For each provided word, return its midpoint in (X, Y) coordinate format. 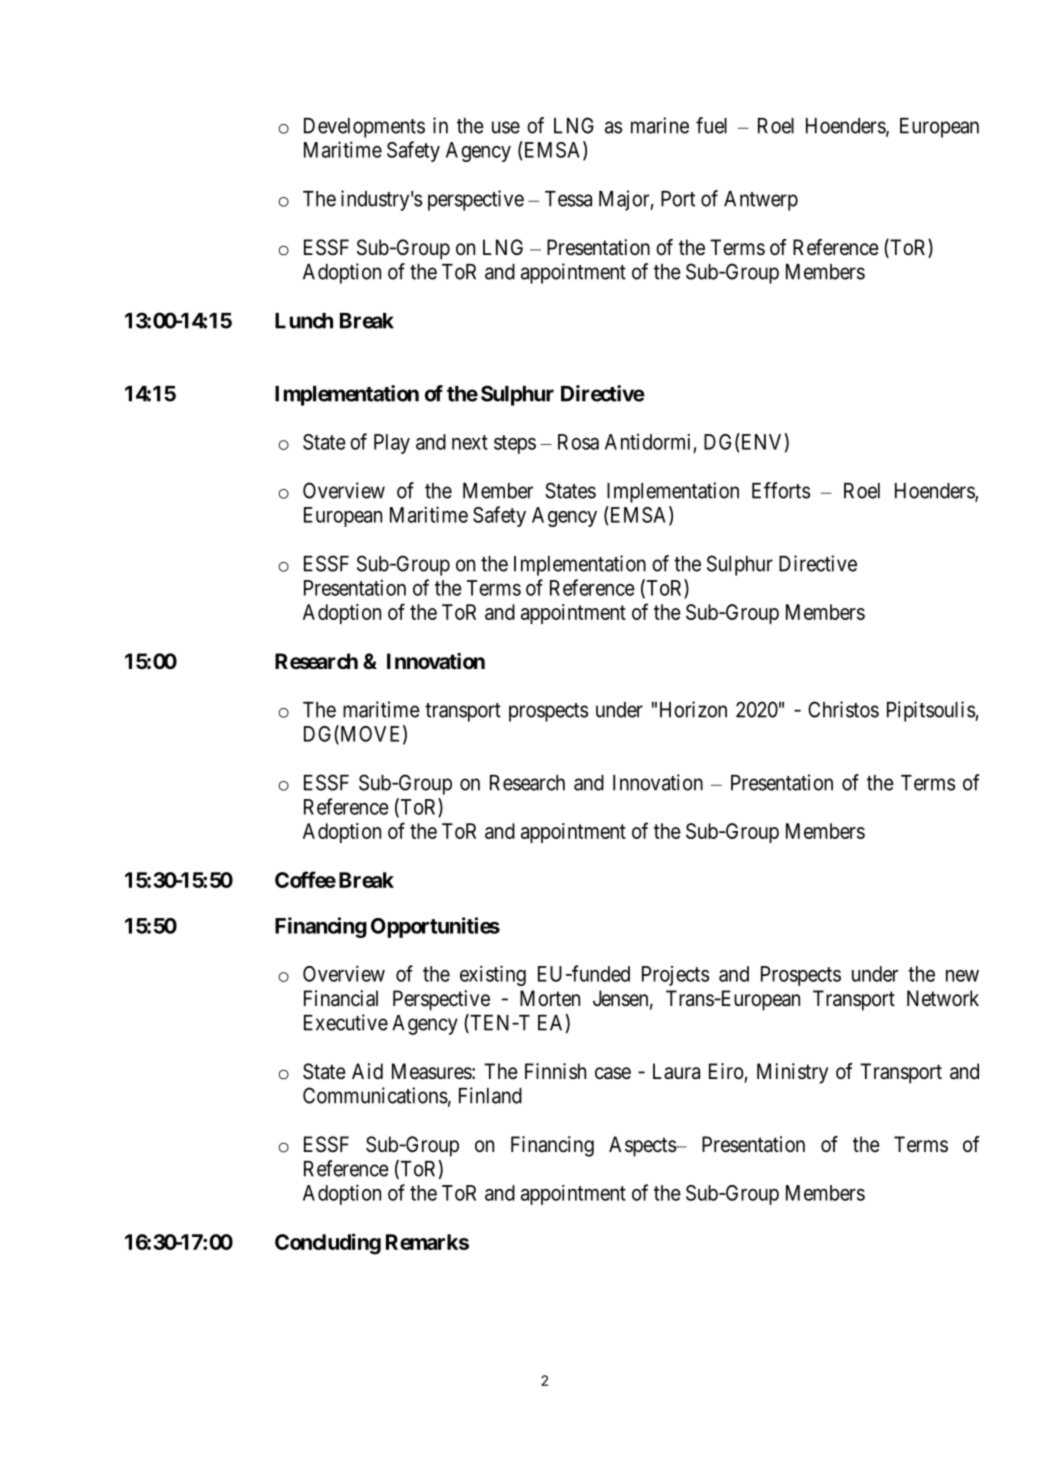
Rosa (578, 442)
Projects (675, 976)
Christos (843, 709)
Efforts (781, 490)
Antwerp (761, 201)
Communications (375, 1095)
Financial (341, 998)
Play (392, 444)
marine (660, 125)
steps (515, 444)
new (962, 976)
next (470, 442)
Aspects (643, 1146)
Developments (364, 128)
